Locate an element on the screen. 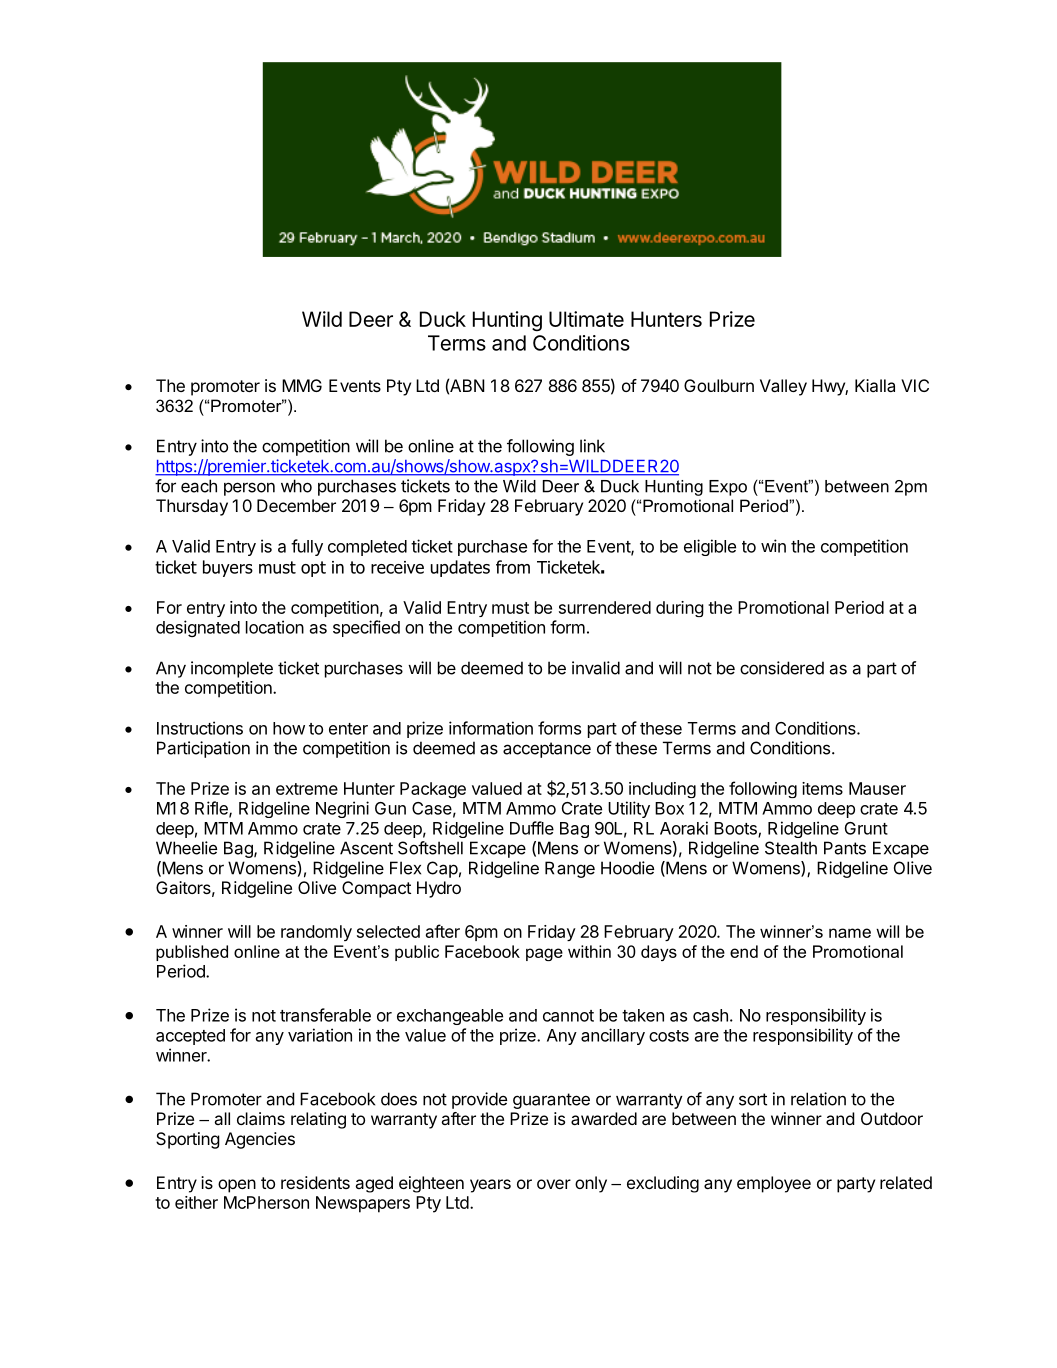 This screenshot has width=1057, height=1368. open is located at coordinates (237, 1186).
